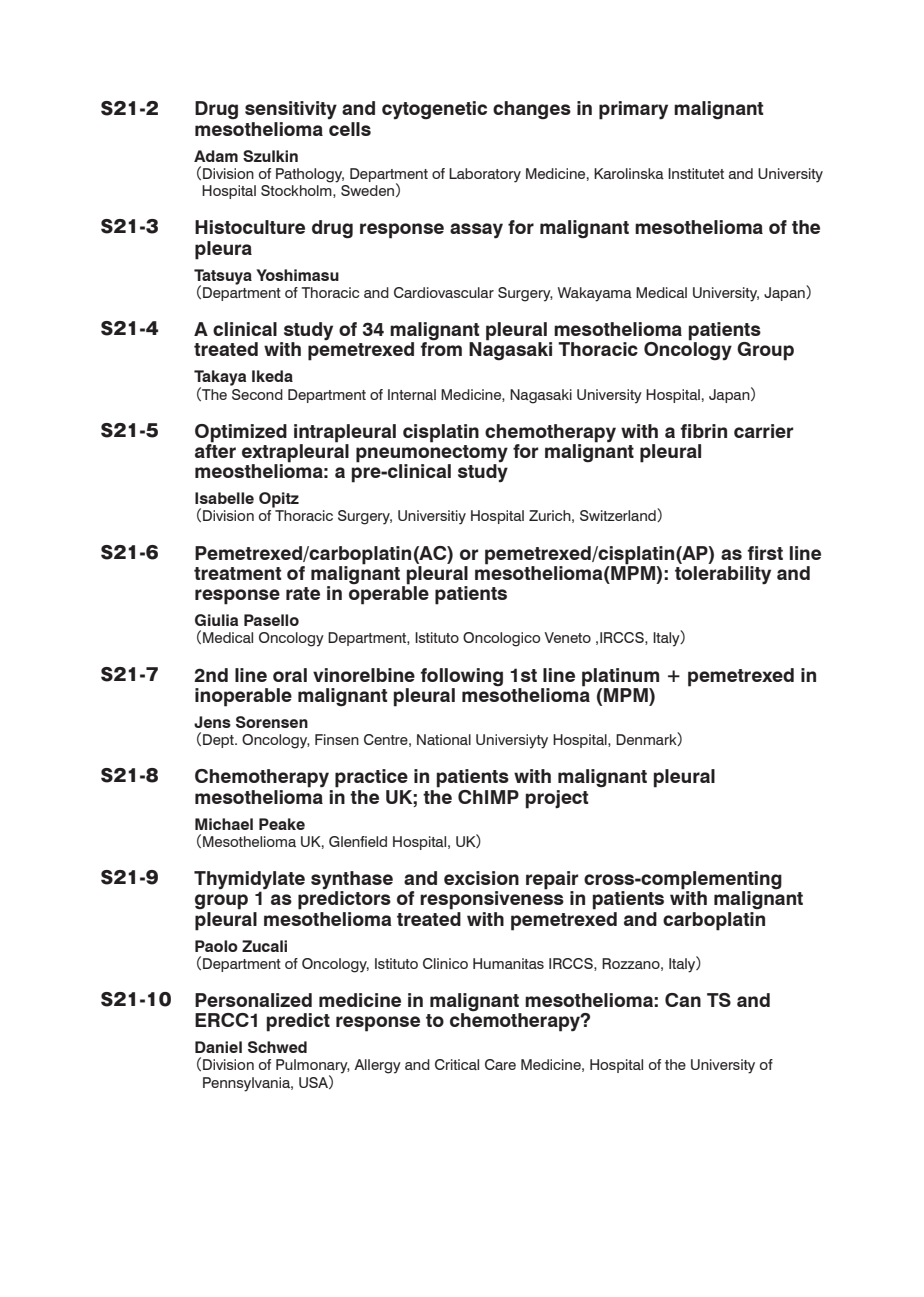 The height and width of the page is (1297, 924). What do you see at coordinates (485, 175) in the page?
I see `Laboratory` at bounding box center [485, 175].
